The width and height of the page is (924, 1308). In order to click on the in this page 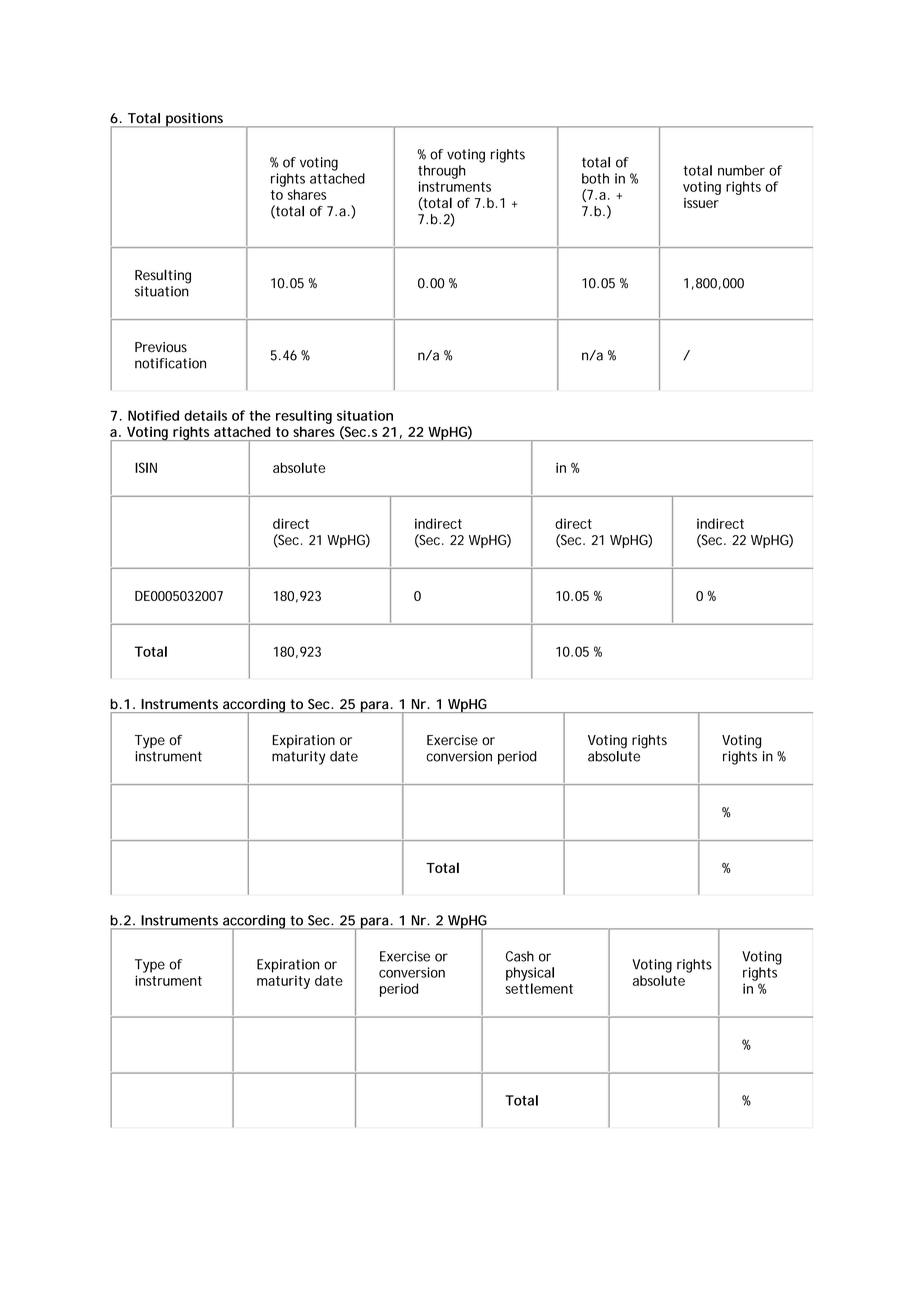, I will do `click(260, 415)`.
